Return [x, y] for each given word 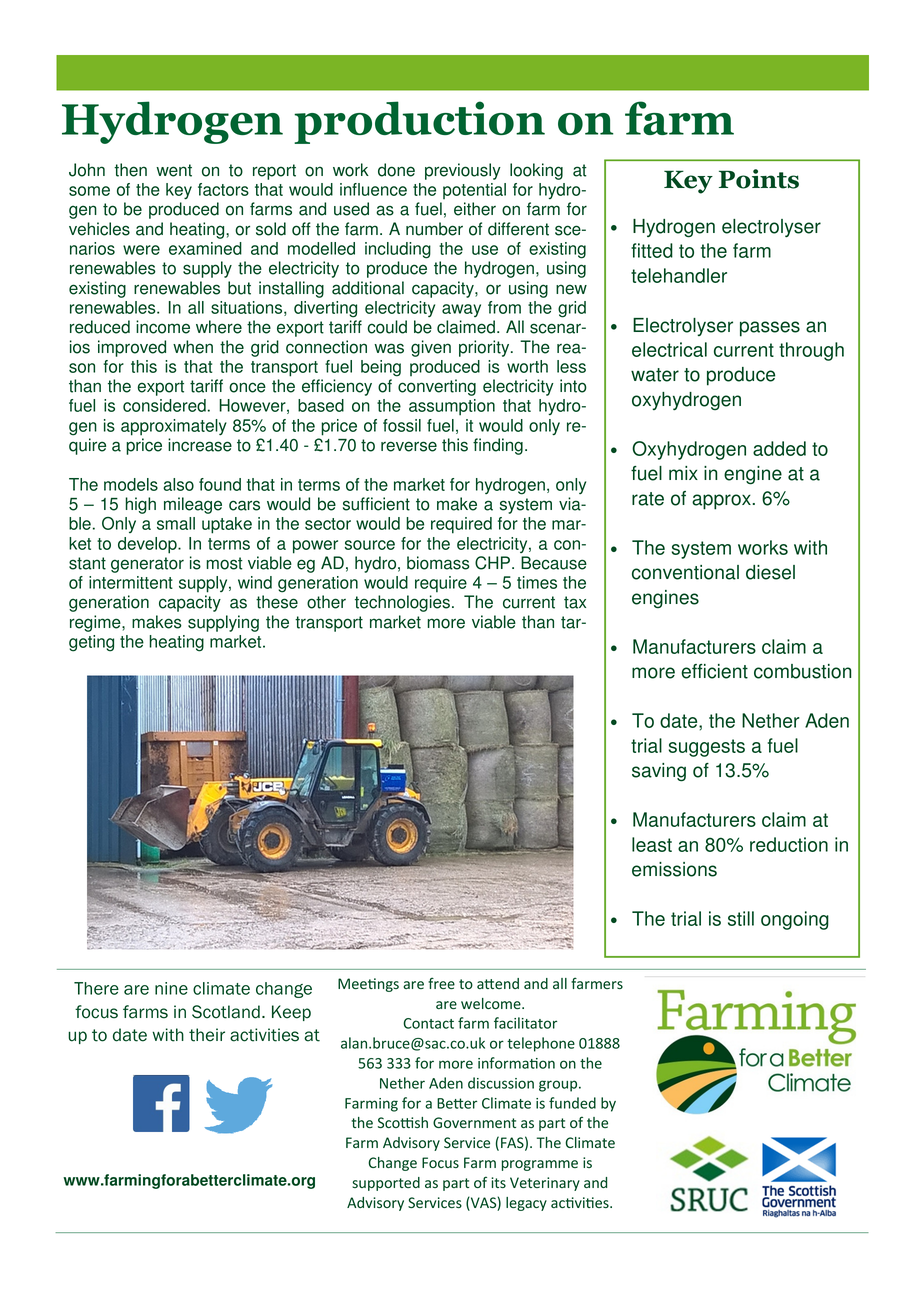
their [207, 1035]
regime [96, 623]
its [498, 1182]
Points [759, 179]
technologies [402, 603]
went [174, 170]
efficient [714, 671]
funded [572, 1103]
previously [463, 171]
